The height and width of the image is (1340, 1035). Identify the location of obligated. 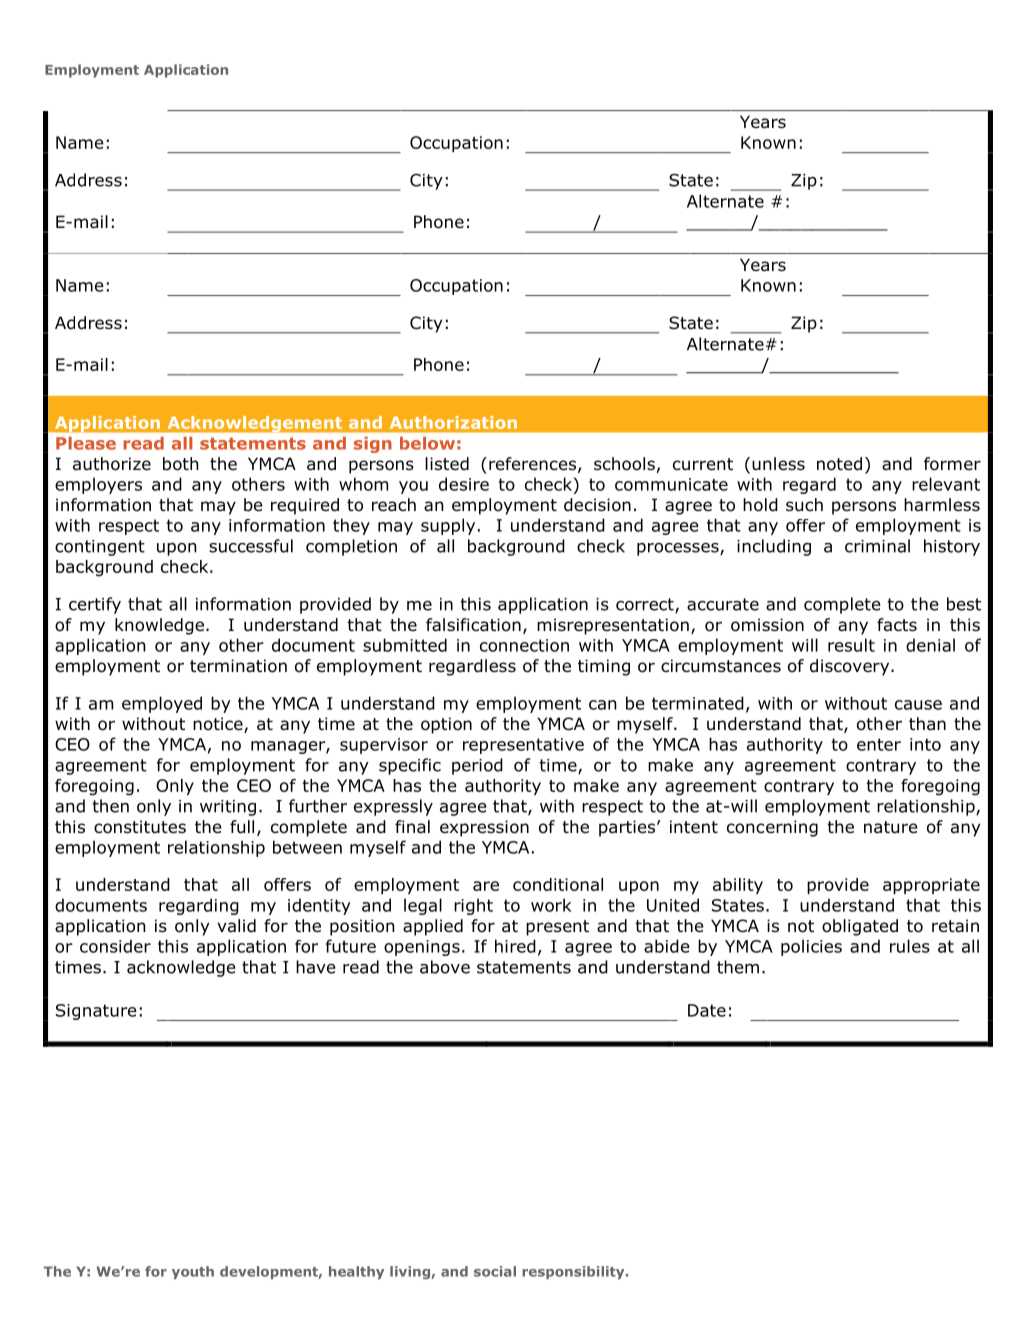
(860, 927).
